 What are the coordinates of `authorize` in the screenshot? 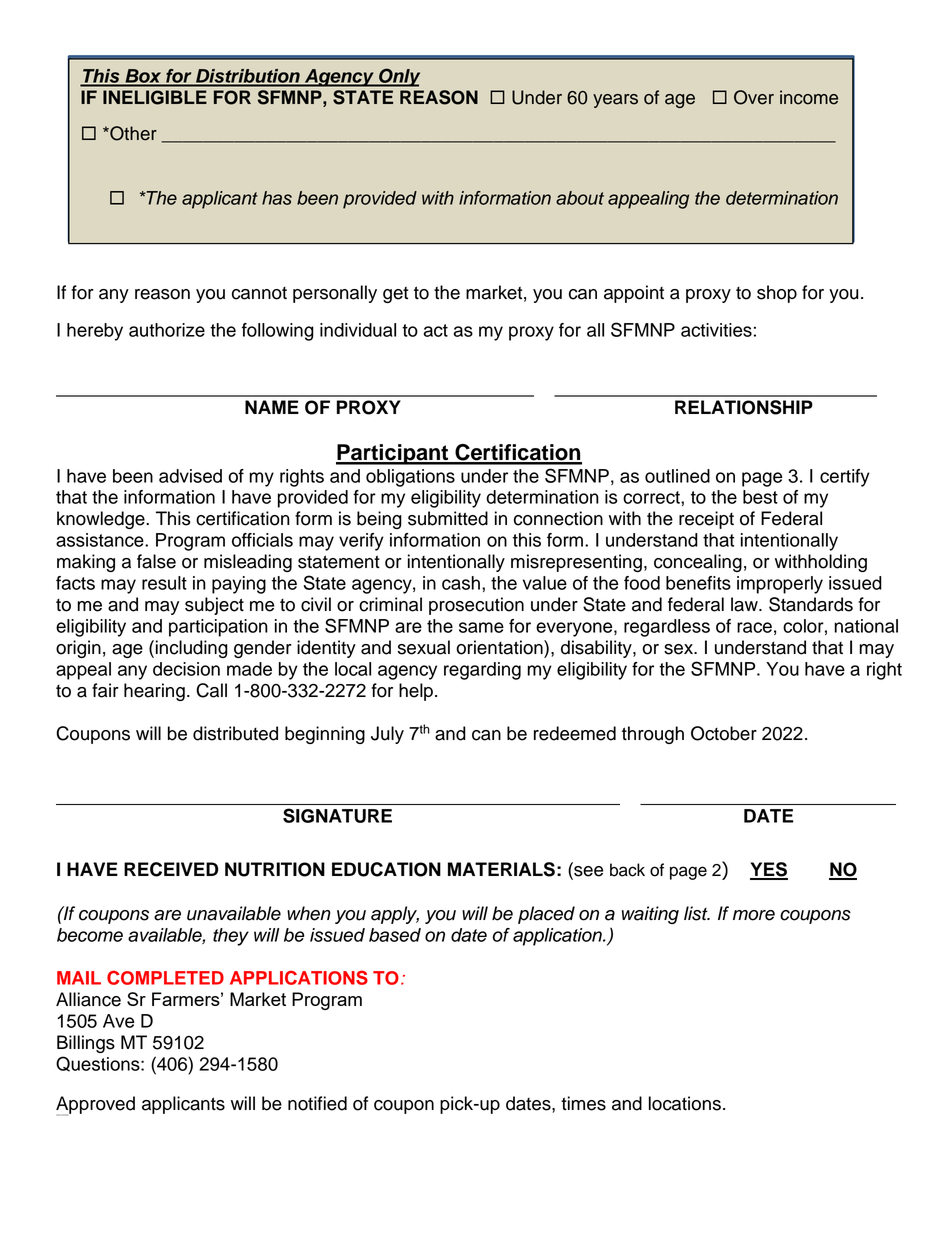 It's located at (167, 330).
